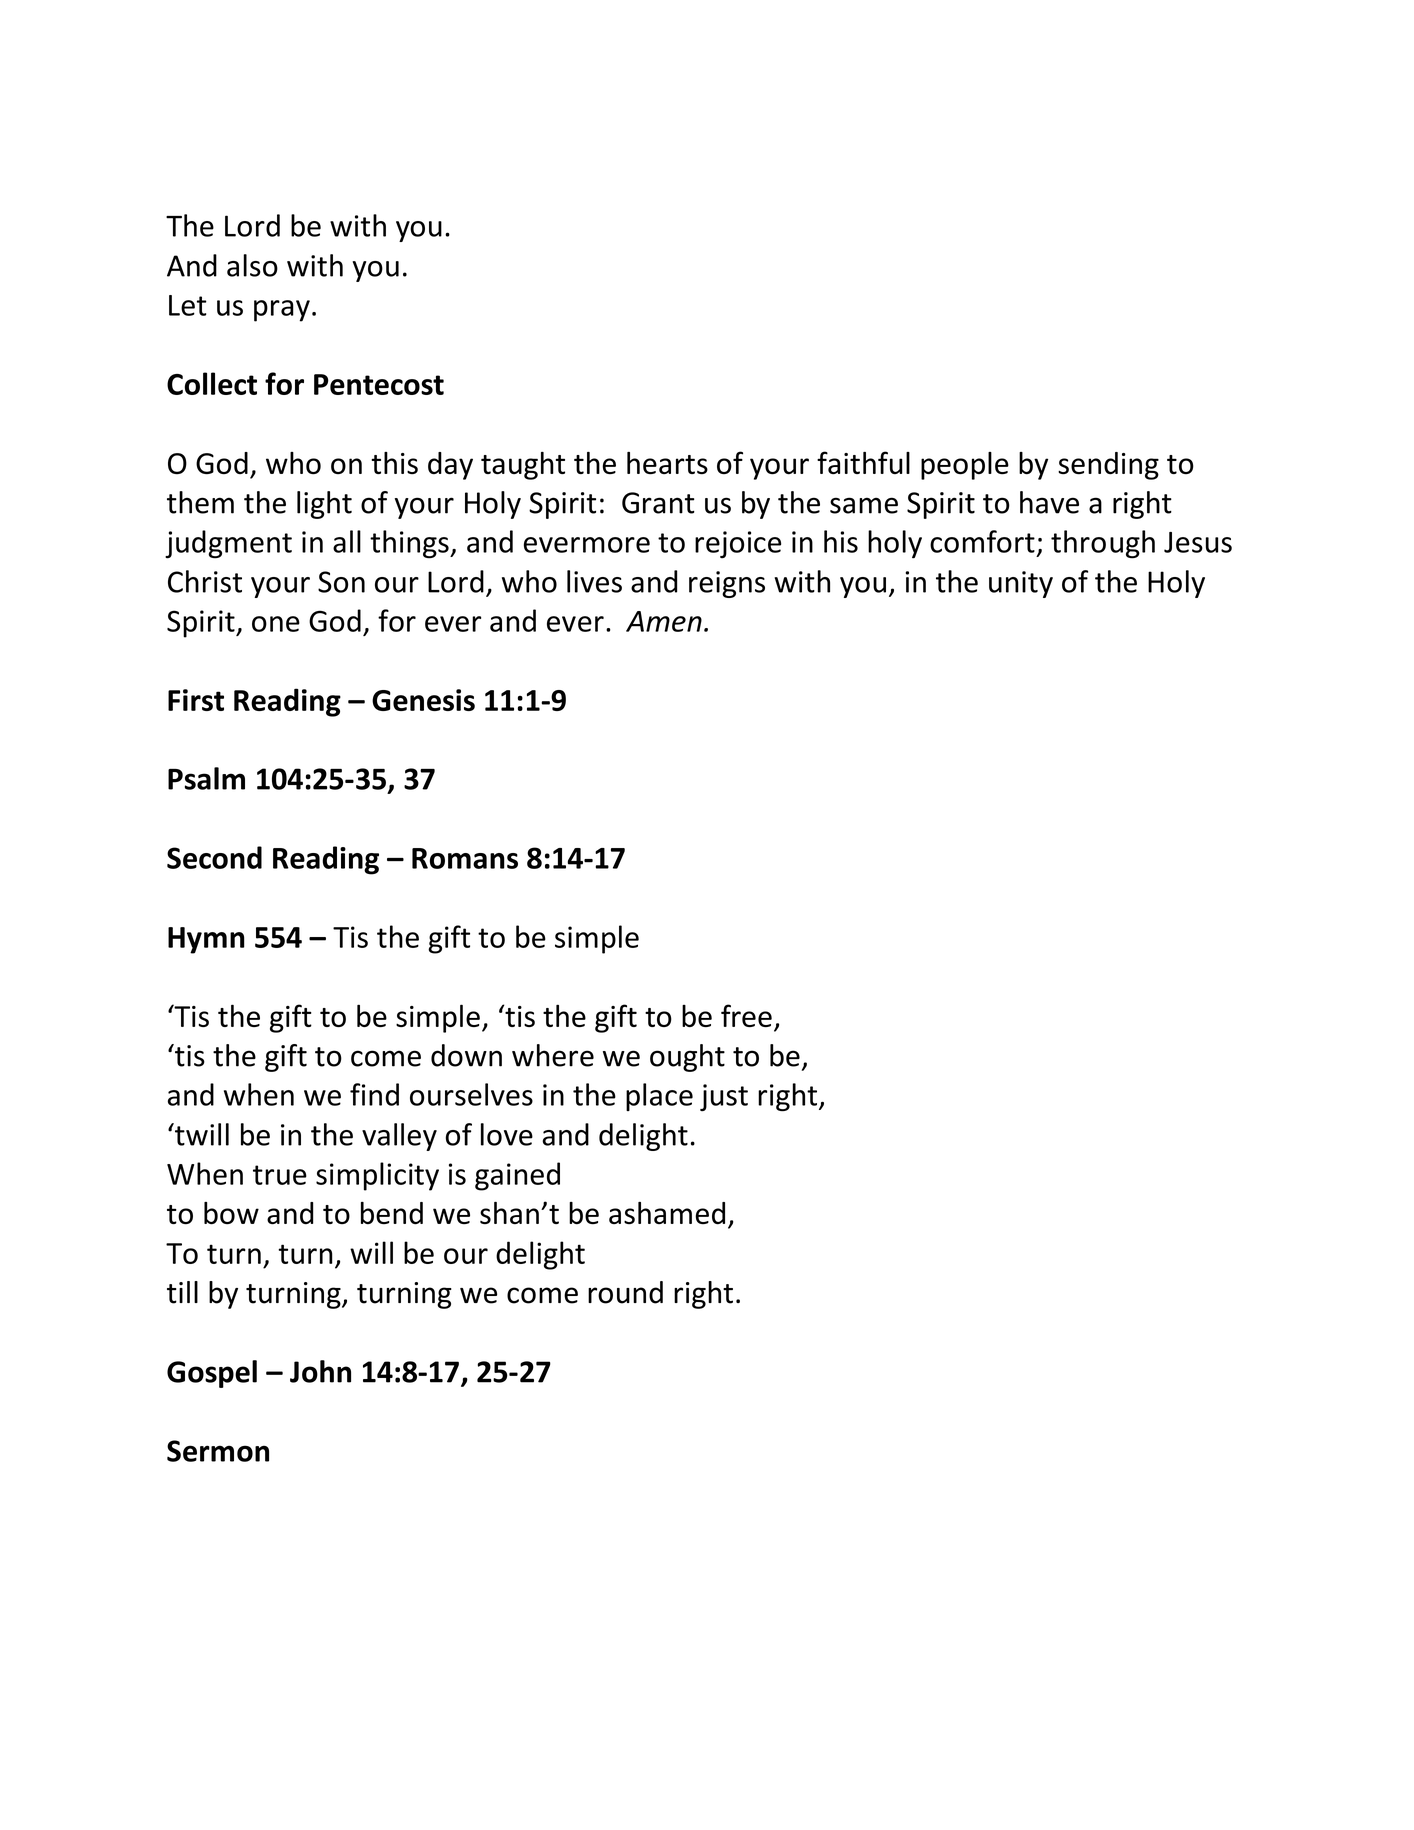 The width and height of the document is (1414, 1830). What do you see at coordinates (341, 582) in the document?
I see `Son` at bounding box center [341, 582].
